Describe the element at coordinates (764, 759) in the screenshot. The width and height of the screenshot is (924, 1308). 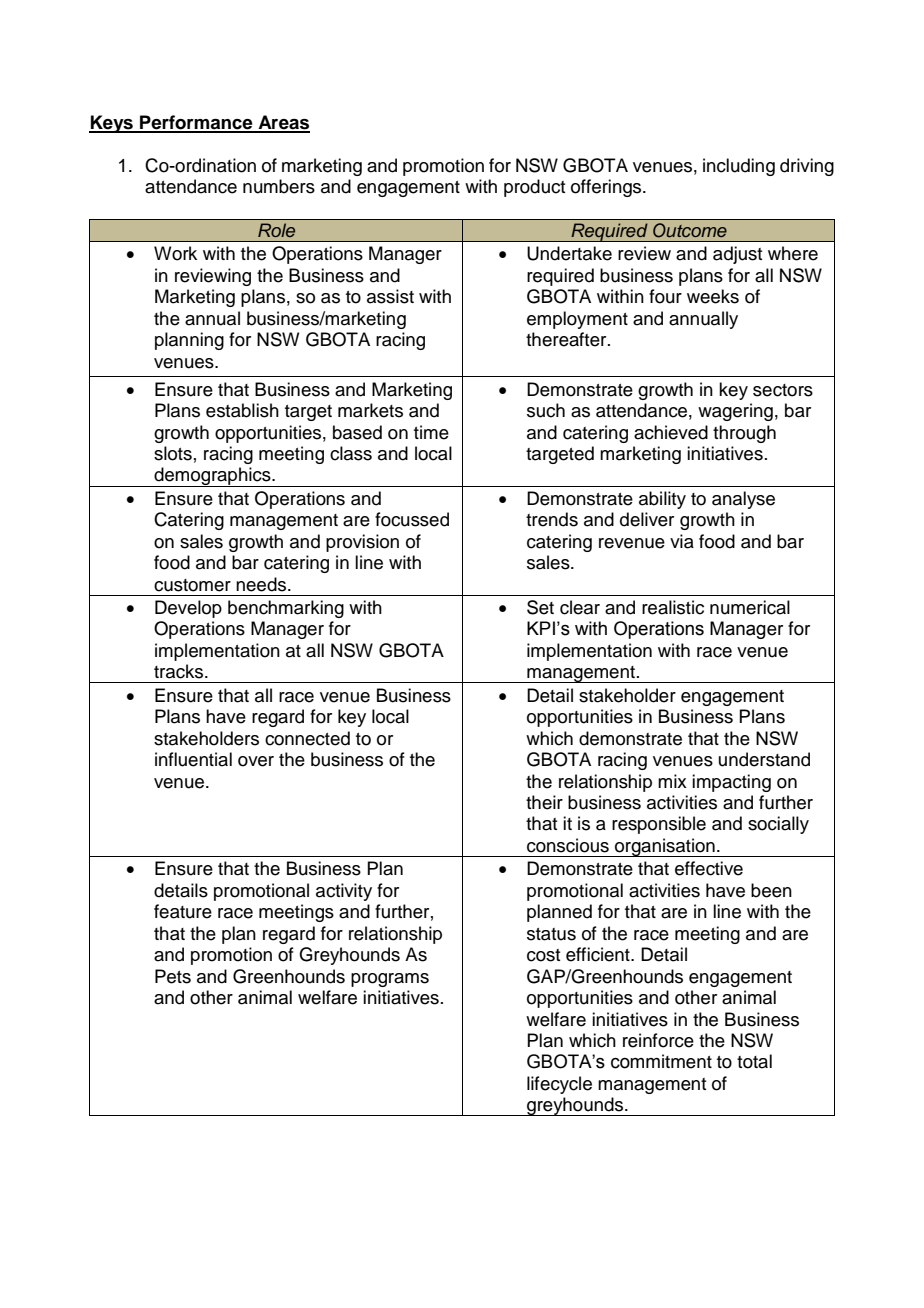
I see `understand` at that location.
